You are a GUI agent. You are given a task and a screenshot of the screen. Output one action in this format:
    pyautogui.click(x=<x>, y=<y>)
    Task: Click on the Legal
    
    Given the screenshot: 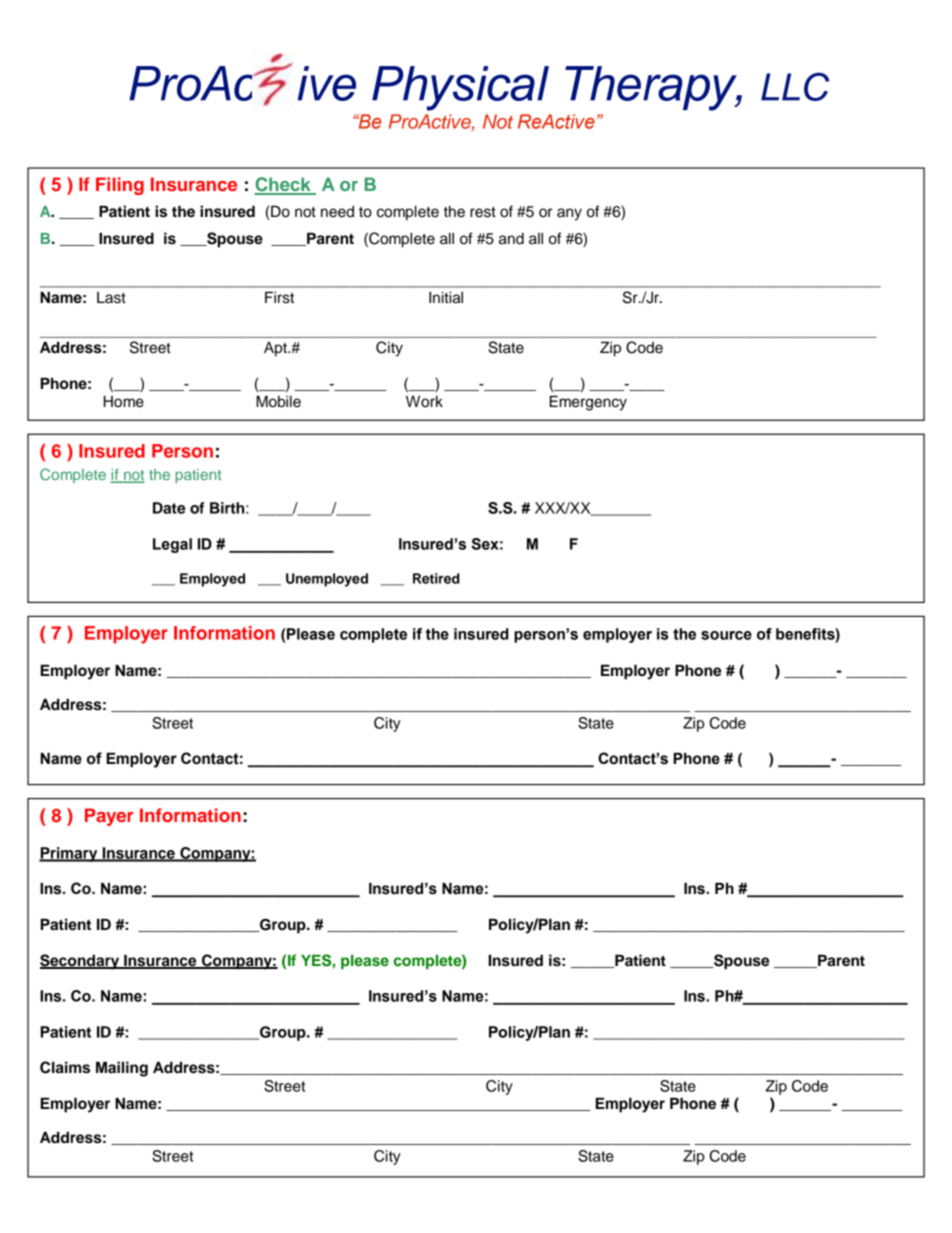 What is the action you would take?
    pyautogui.click(x=172, y=545)
